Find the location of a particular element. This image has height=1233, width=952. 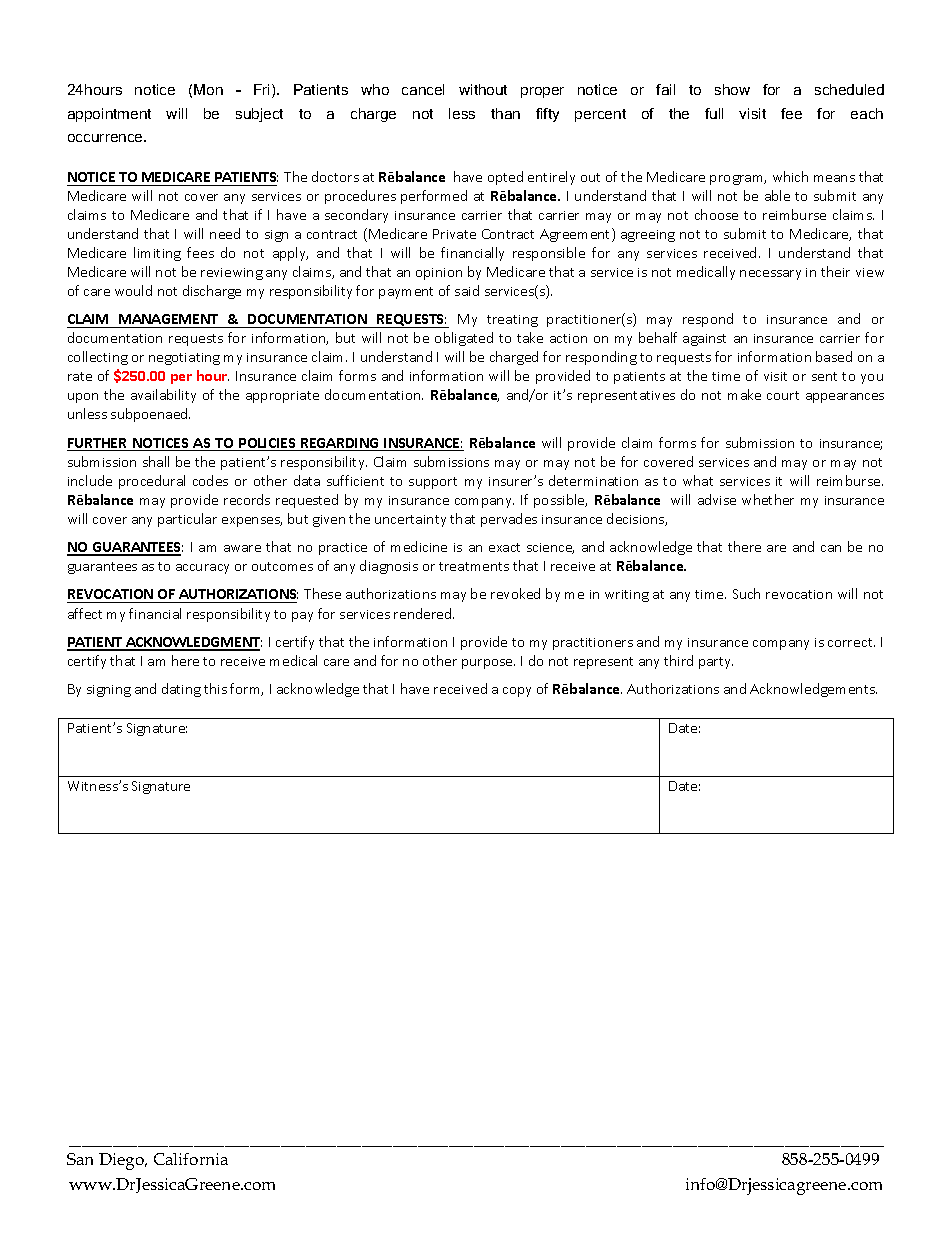

than is located at coordinates (505, 113).
